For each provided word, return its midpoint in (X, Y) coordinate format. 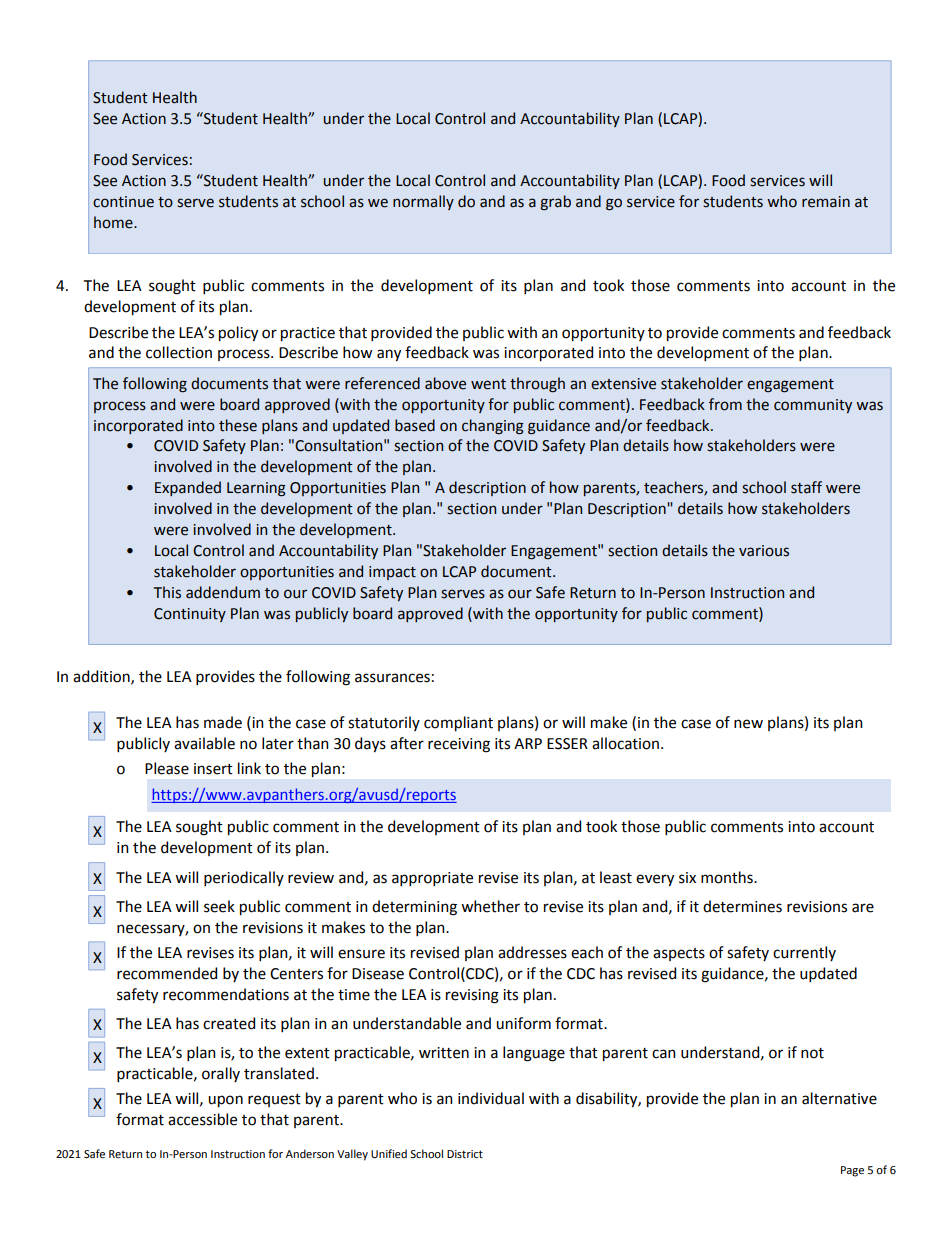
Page (852, 1171)
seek (219, 906)
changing (493, 427)
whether (490, 906)
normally (423, 202)
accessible (202, 1119)
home (114, 222)
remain (826, 202)
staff (806, 487)
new (748, 724)
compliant (458, 724)
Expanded (188, 488)
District (465, 1154)
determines (742, 906)
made (223, 722)
